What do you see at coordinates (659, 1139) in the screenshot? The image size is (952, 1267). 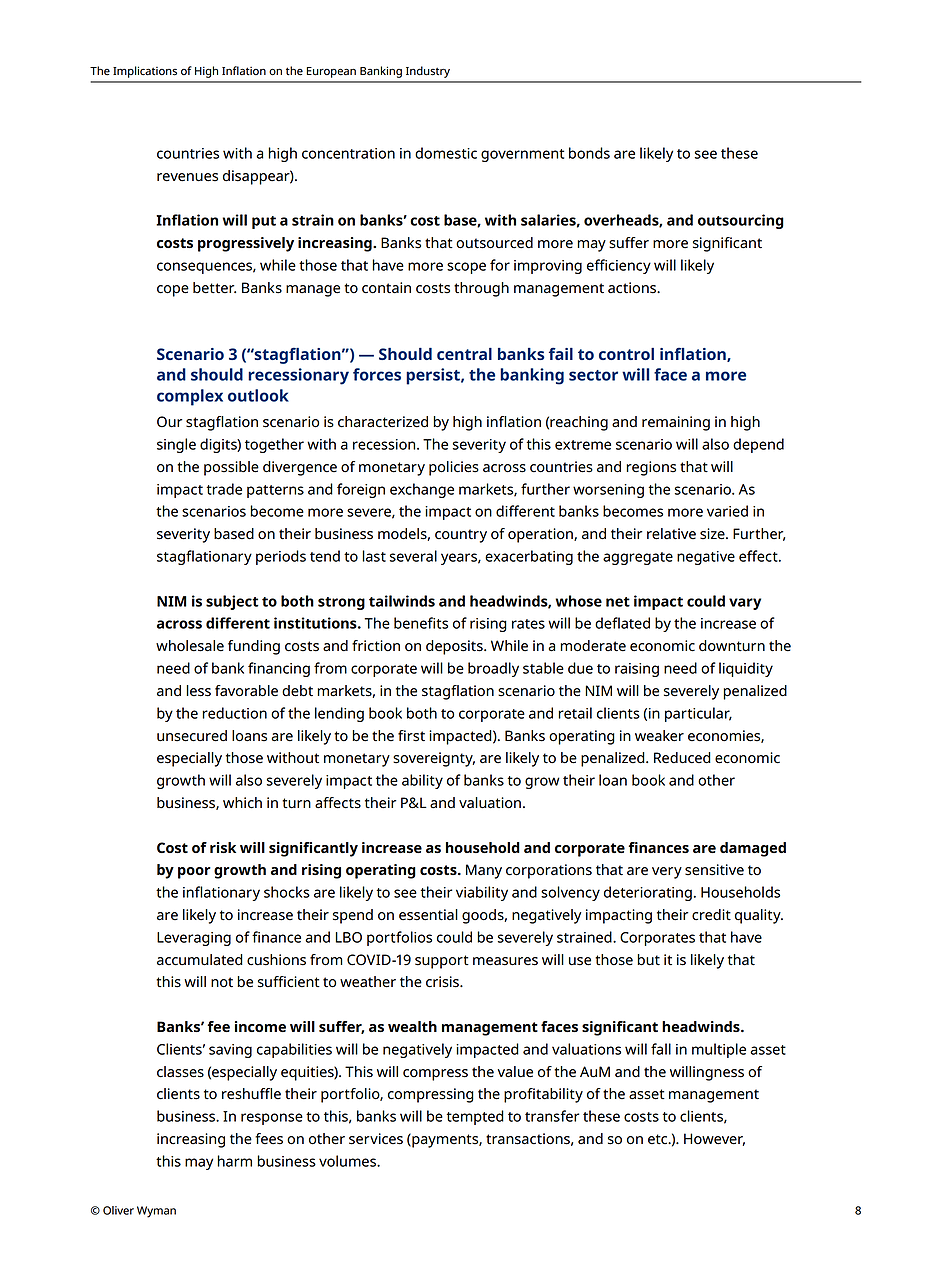 I see `etc` at bounding box center [659, 1139].
